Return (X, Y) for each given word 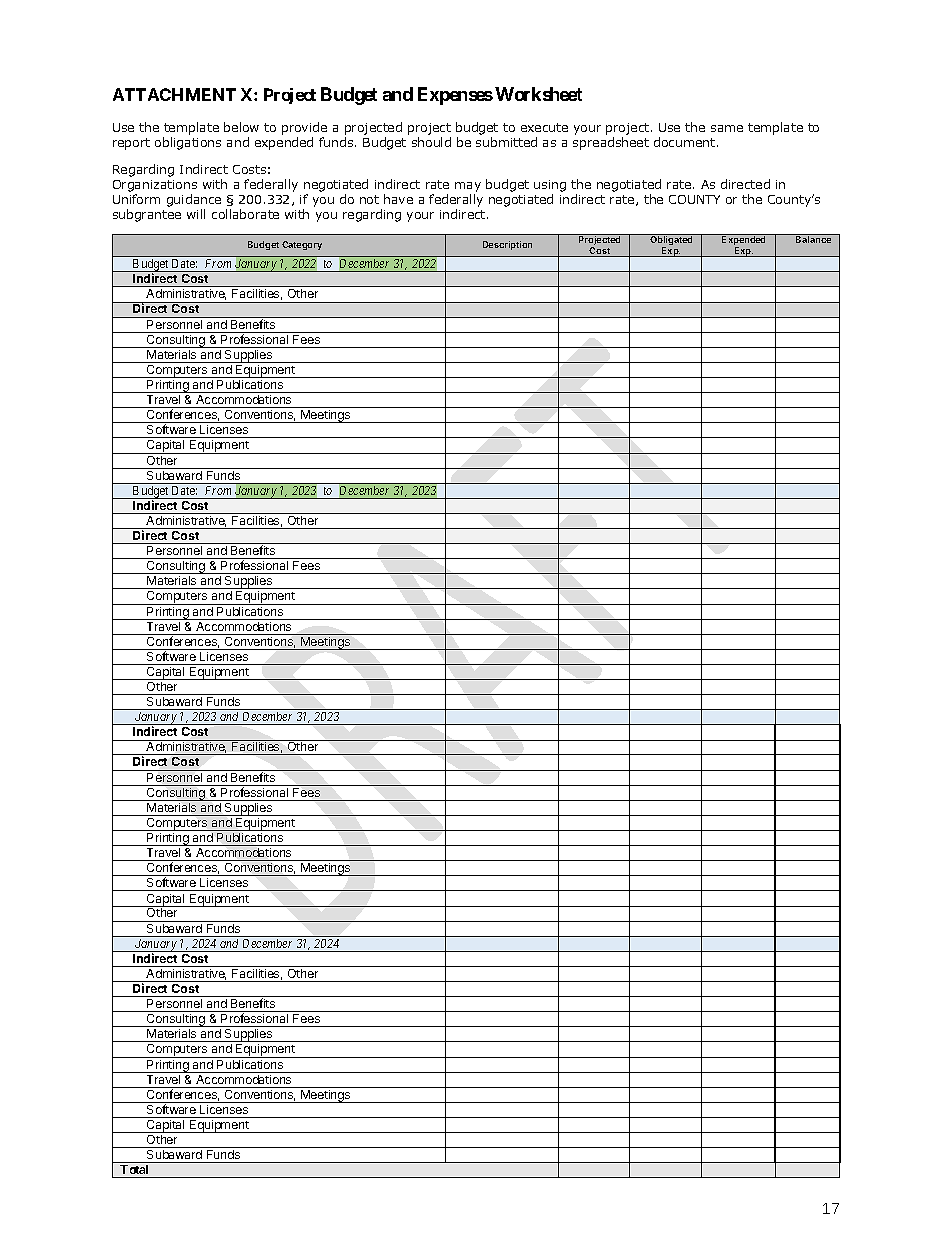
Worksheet (538, 94)
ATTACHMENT (174, 94)
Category (302, 245)
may (468, 187)
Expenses (455, 96)
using (550, 186)
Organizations (155, 186)
